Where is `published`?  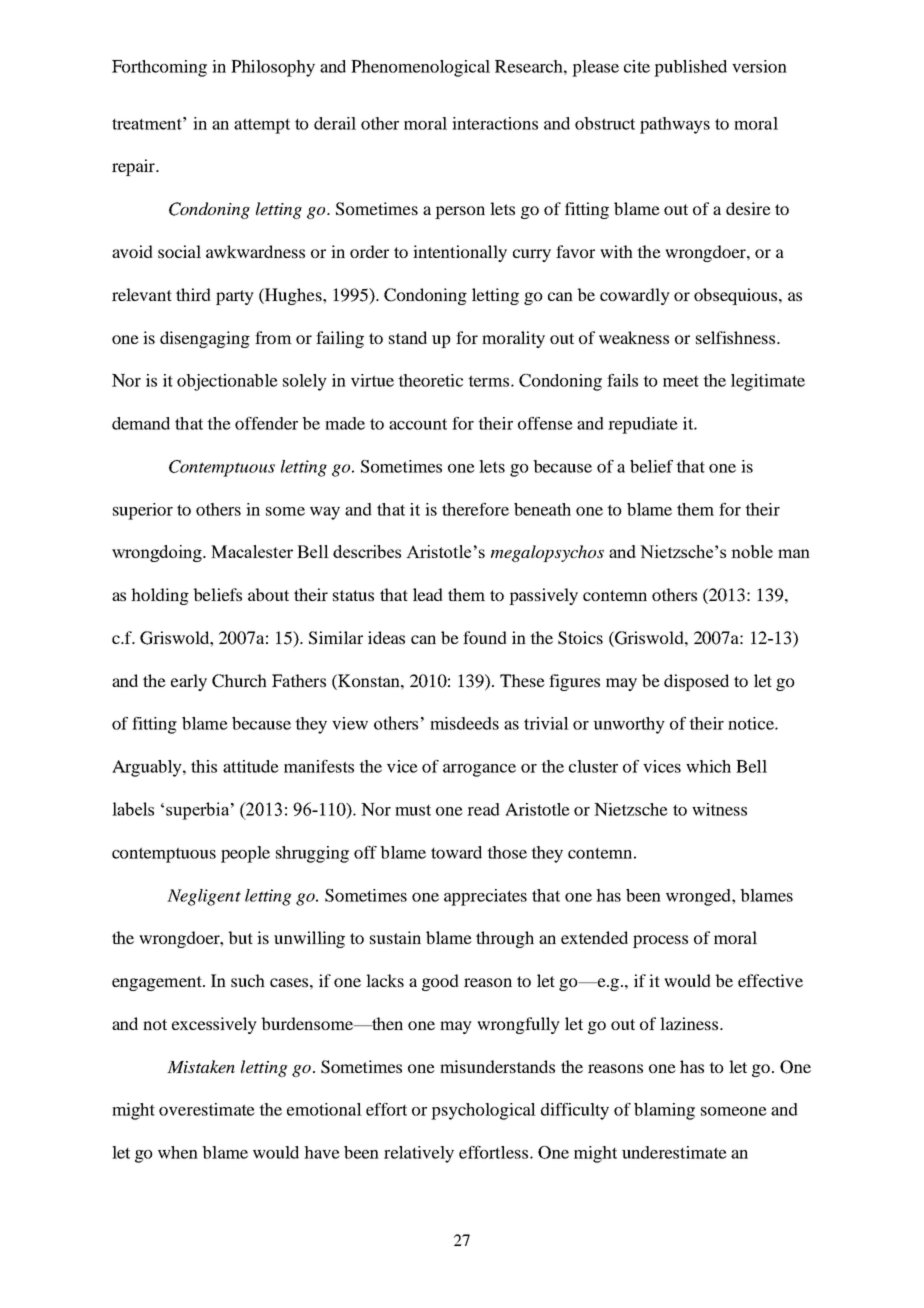
published is located at coordinates (690, 68).
